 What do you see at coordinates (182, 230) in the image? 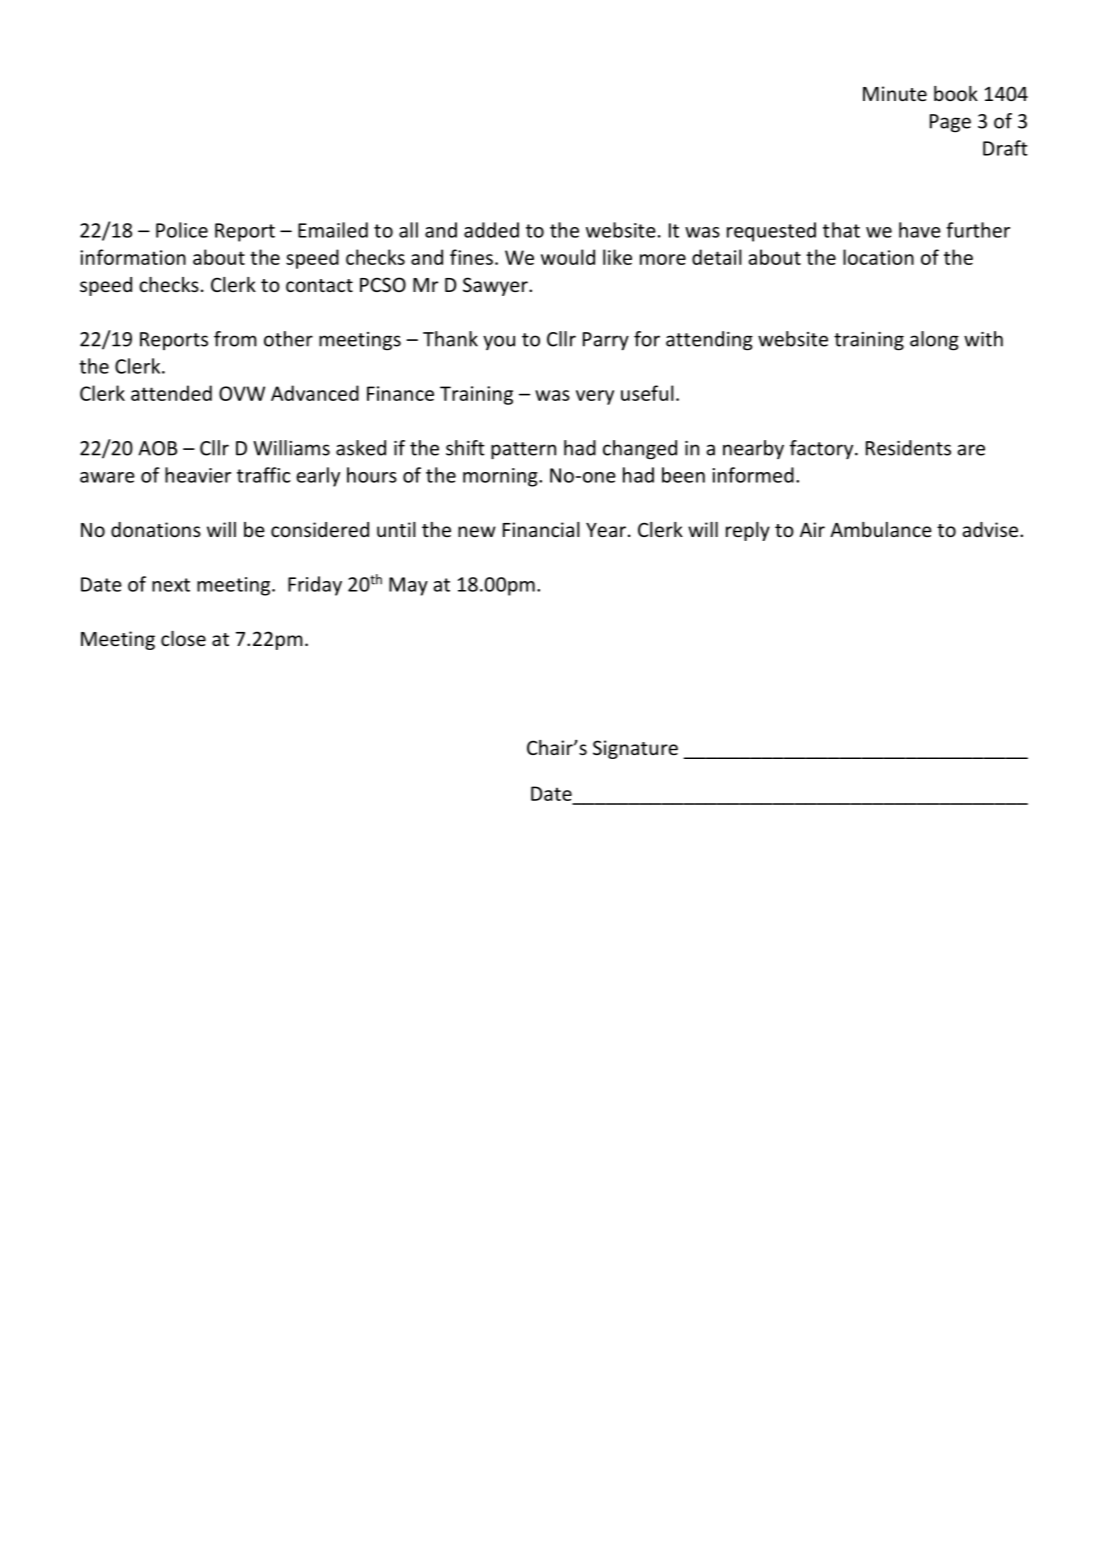
I see `Police` at bounding box center [182, 230].
